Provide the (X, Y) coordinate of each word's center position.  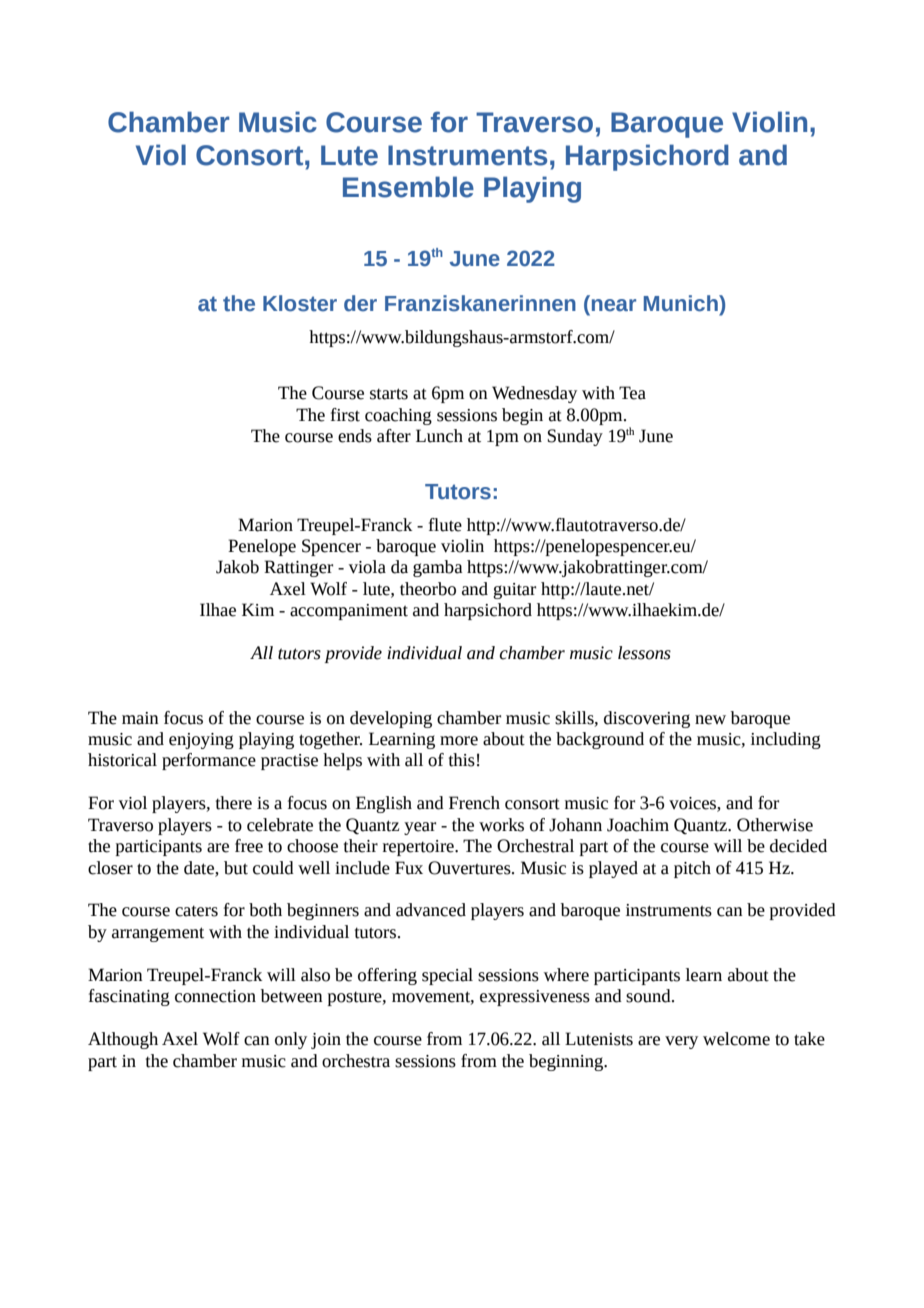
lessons (644, 653)
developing (391, 719)
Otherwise (775, 825)
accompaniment (349, 612)
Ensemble (408, 187)
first (345, 415)
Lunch (439, 436)
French (474, 803)
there (234, 803)
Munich (682, 303)
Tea (632, 393)
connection (215, 996)
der (360, 303)
